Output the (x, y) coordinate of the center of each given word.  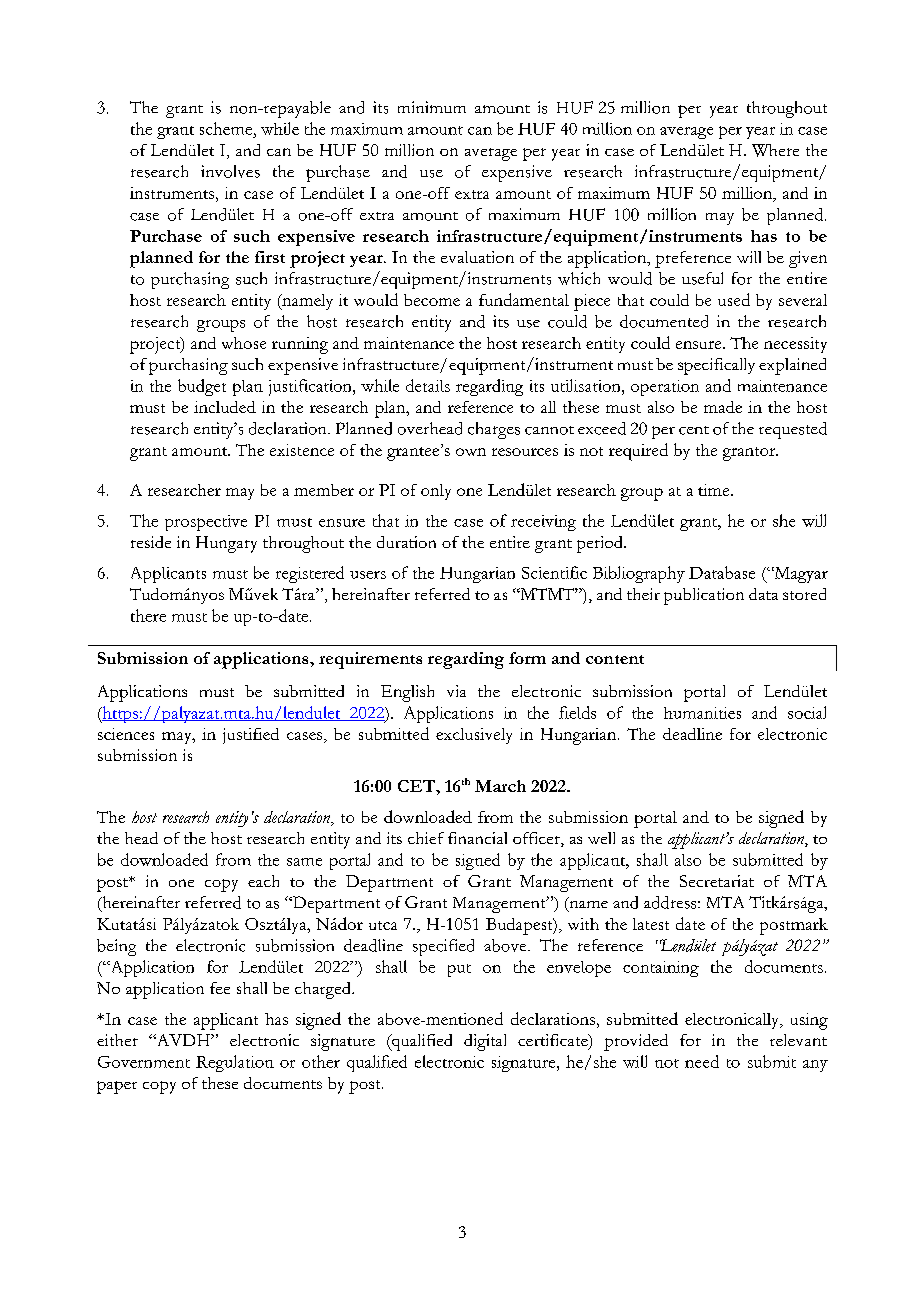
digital (485, 1042)
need (702, 1061)
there (148, 615)
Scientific (554, 572)
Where (775, 150)
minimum (432, 107)
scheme (227, 128)
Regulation (235, 1063)
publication (704, 596)
